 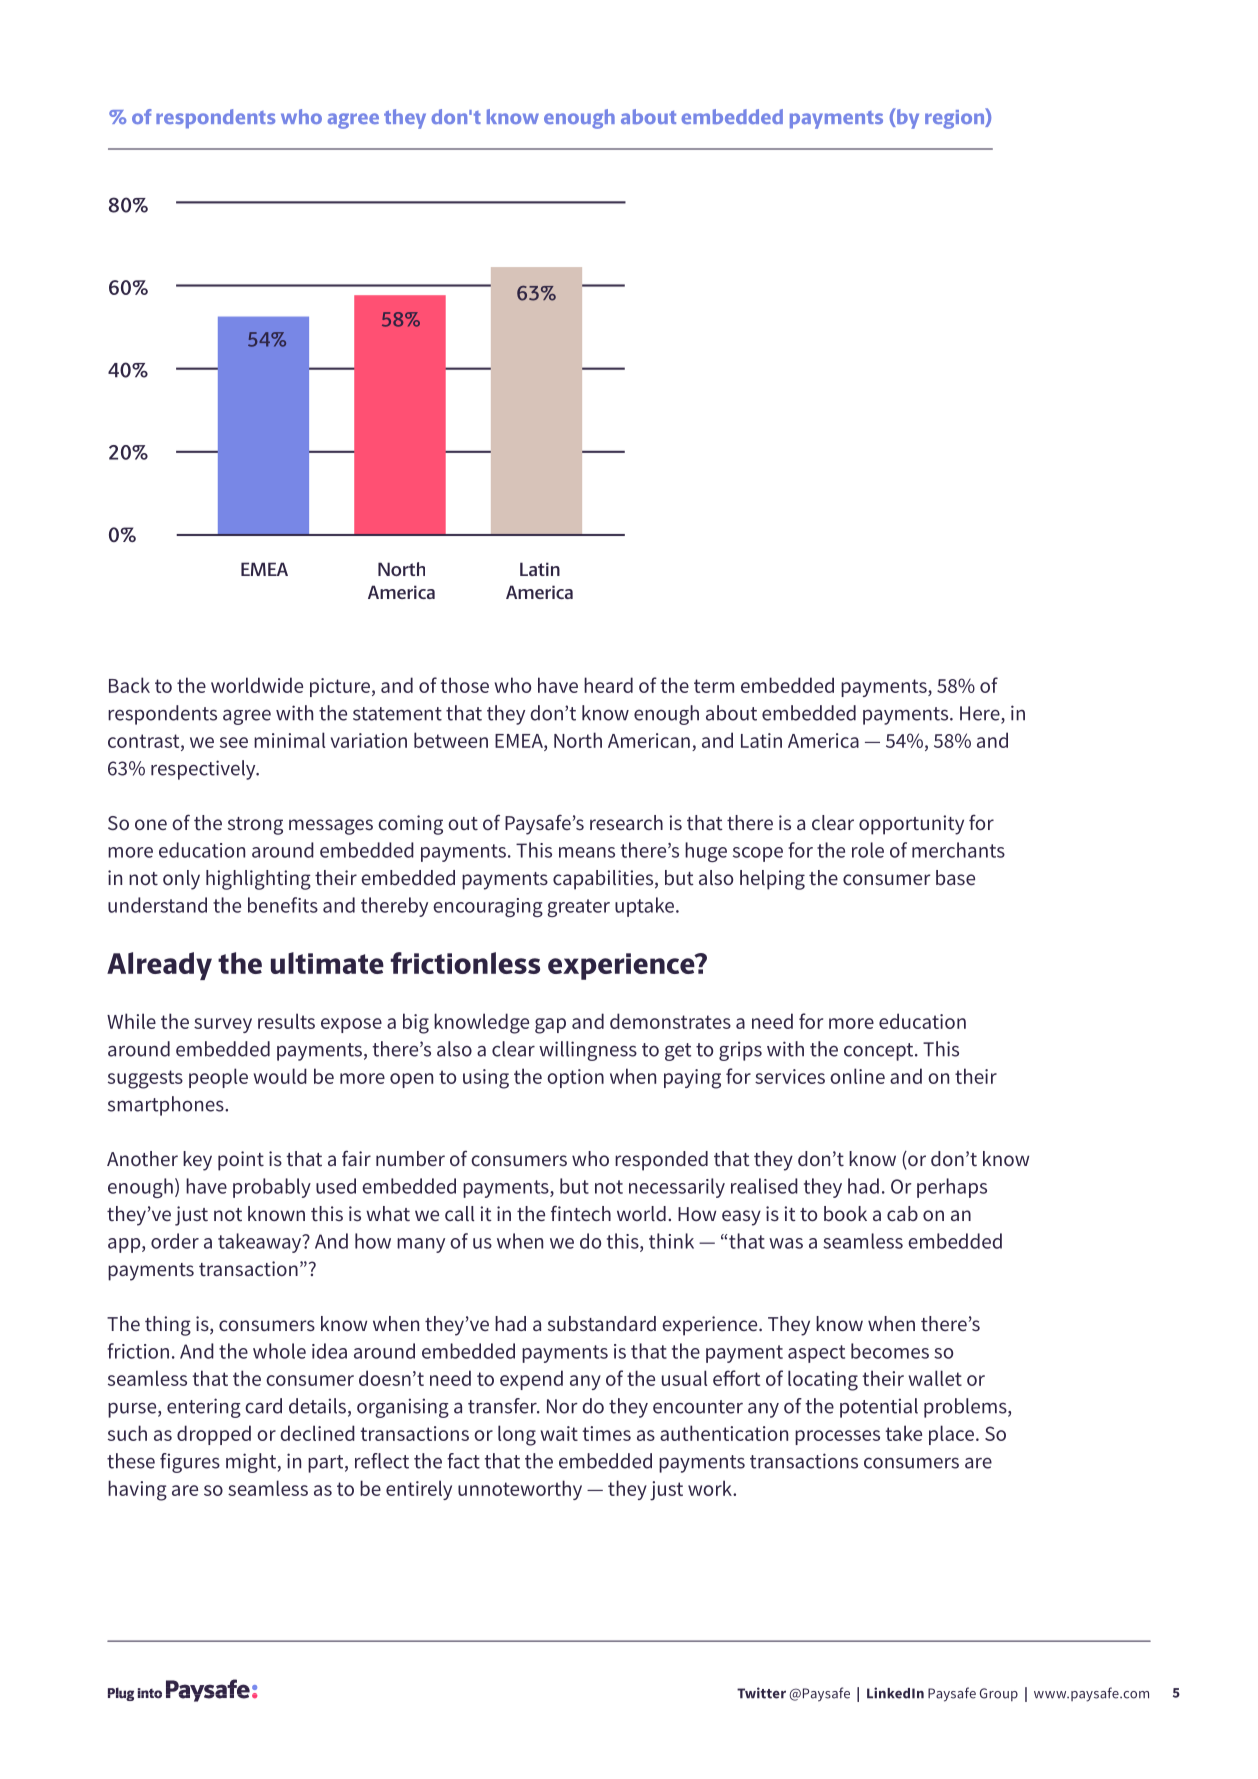 I want to click on substandard, so click(x=602, y=1323).
